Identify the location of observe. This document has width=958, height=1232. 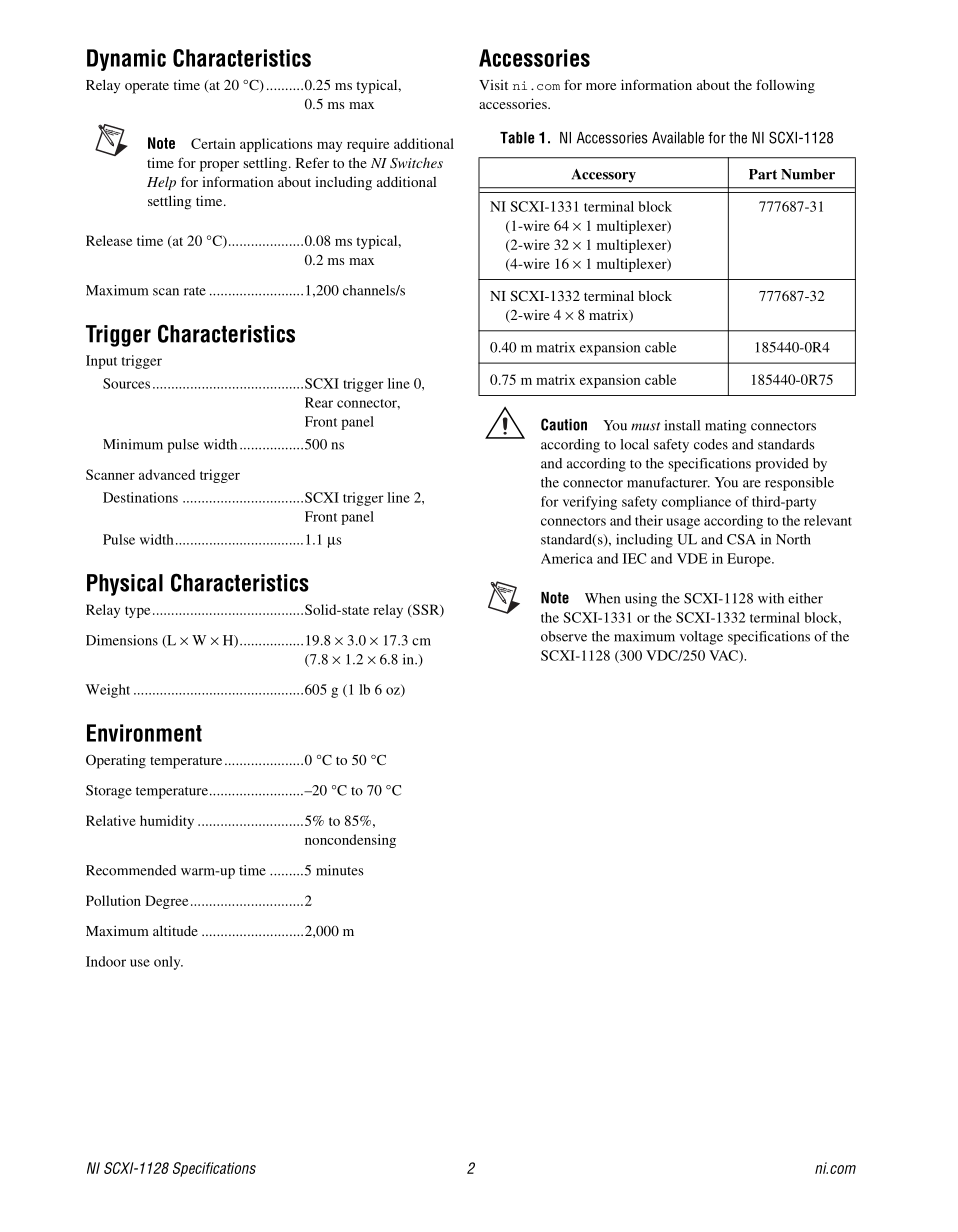
(564, 636).
